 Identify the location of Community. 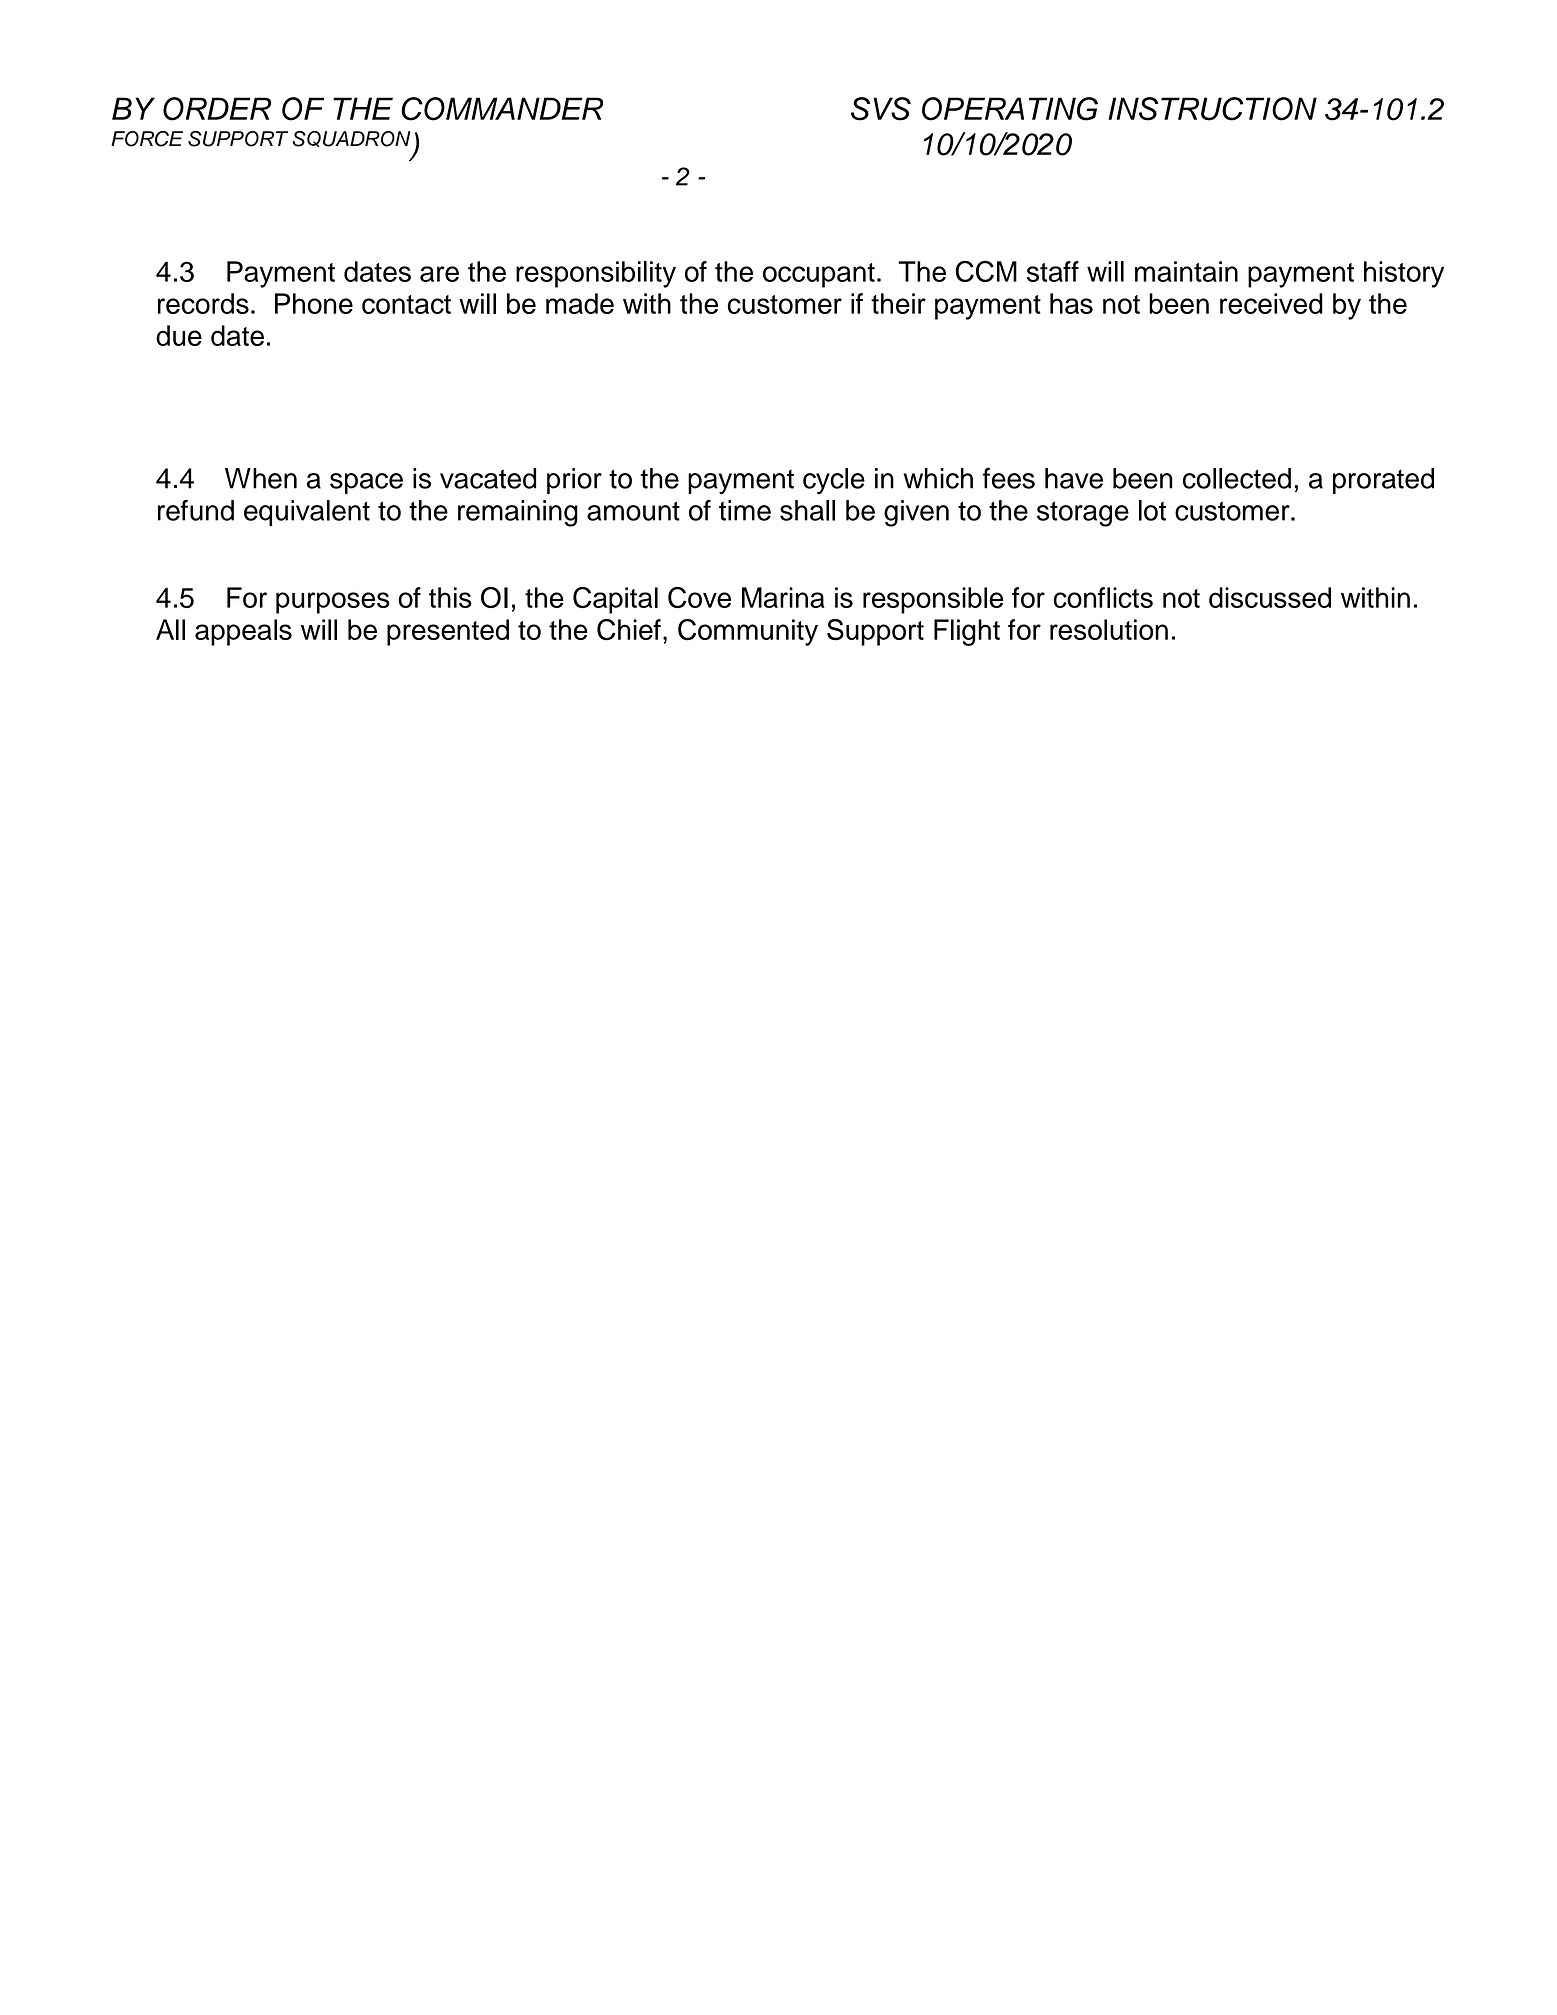
(748, 632).
